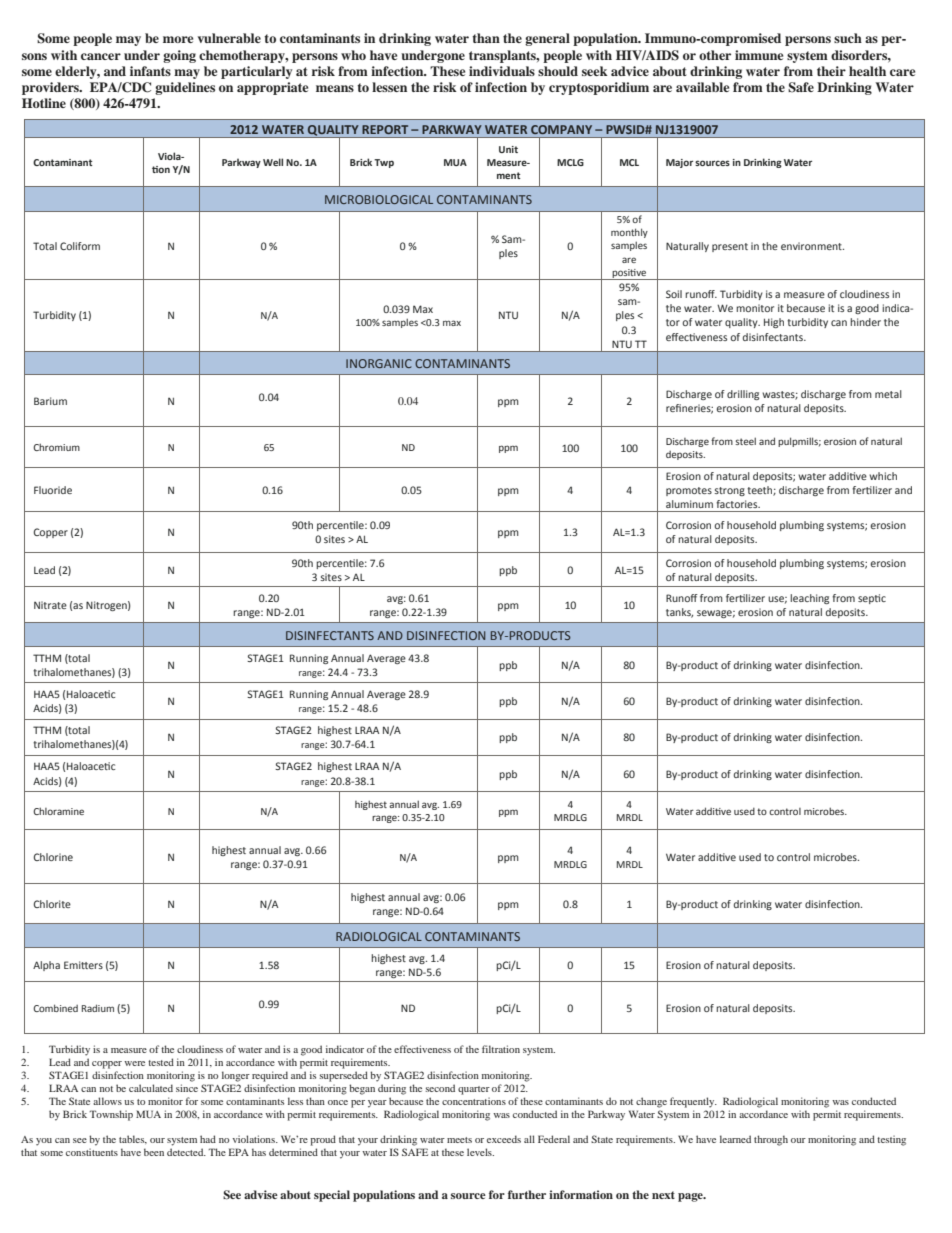  Describe the element at coordinates (154, 1152) in the document. I see `been` at that location.
